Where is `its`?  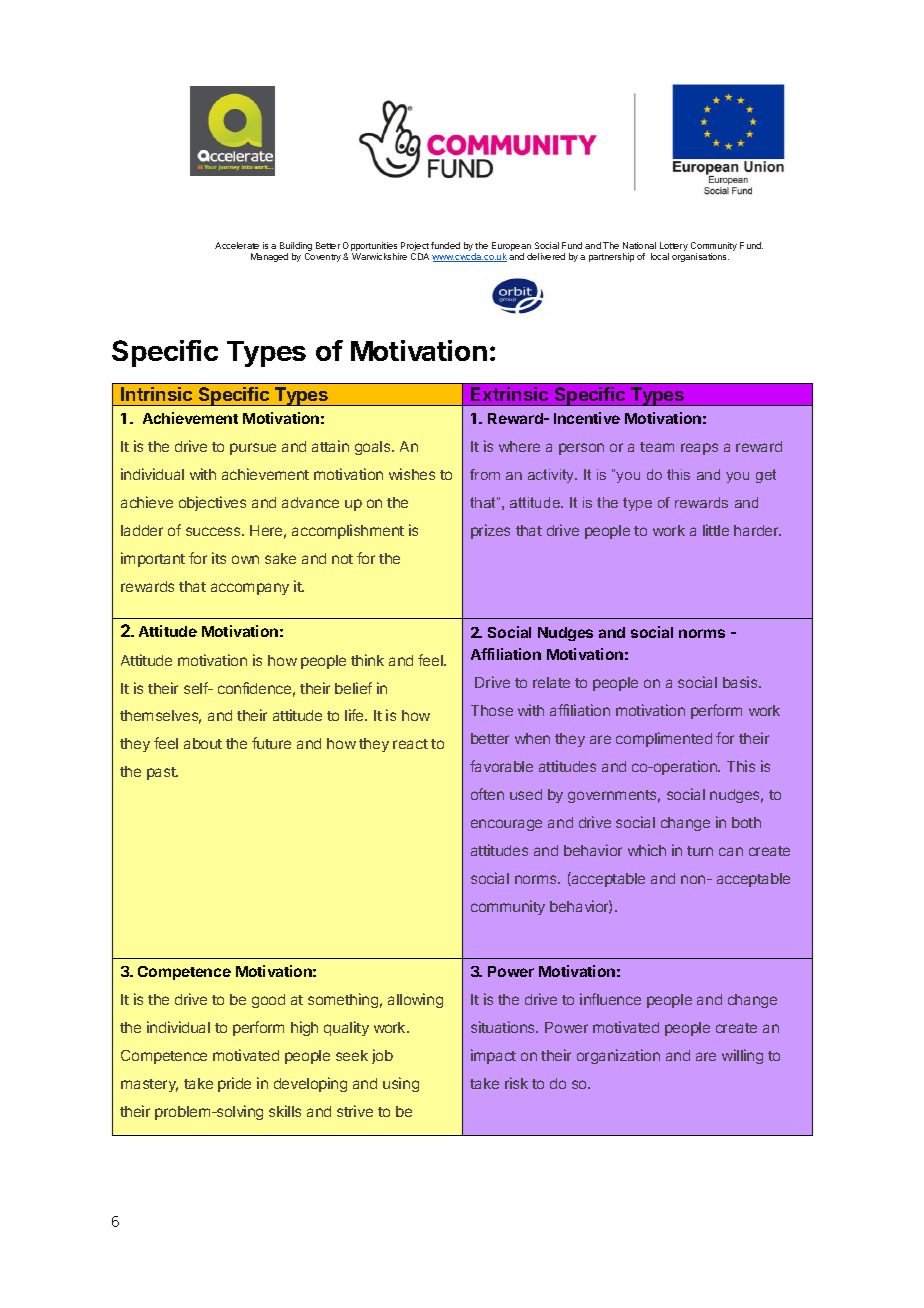 its is located at coordinates (219, 558).
